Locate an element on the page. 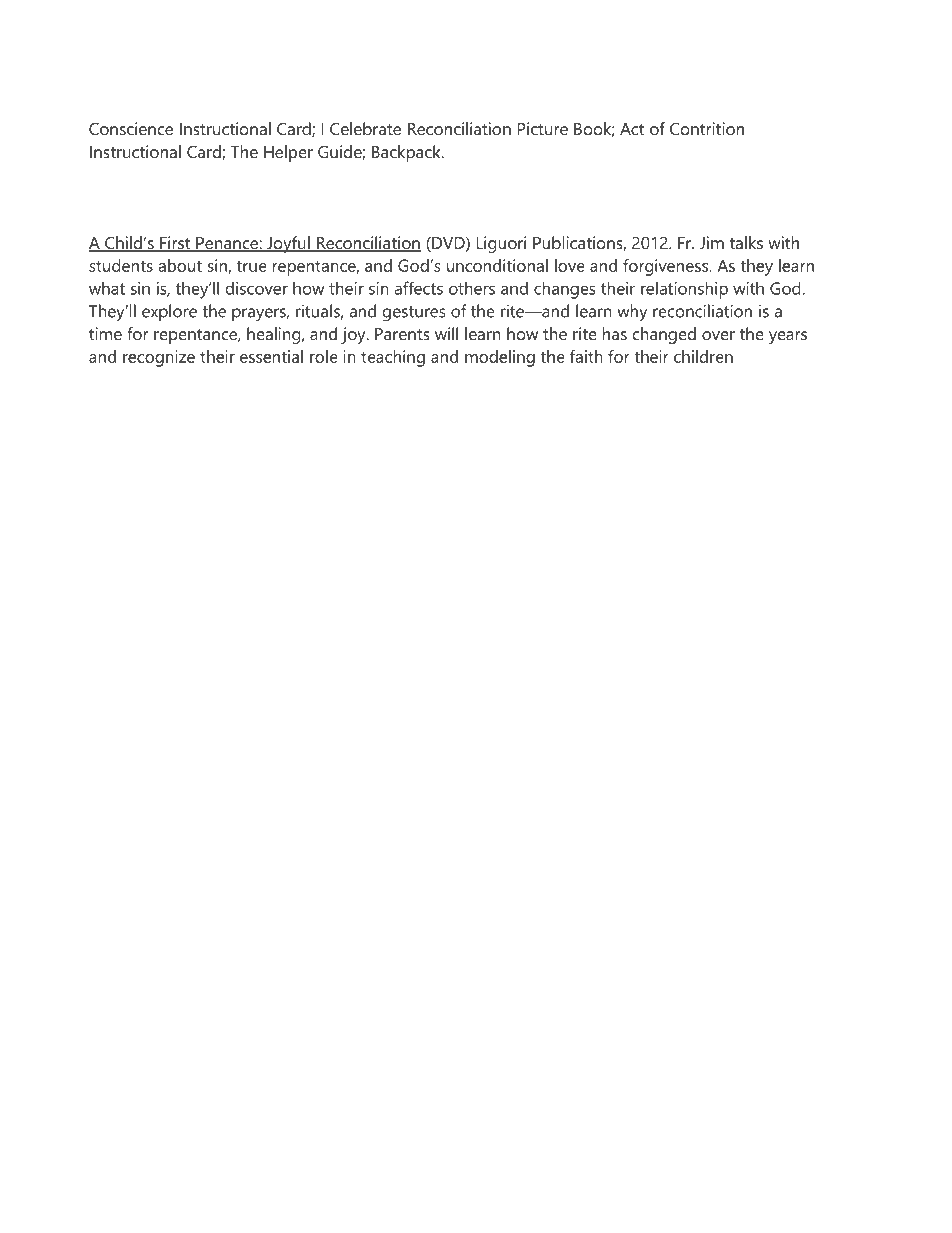 The height and width of the page is (1233, 952). Jim is located at coordinates (712, 242).
